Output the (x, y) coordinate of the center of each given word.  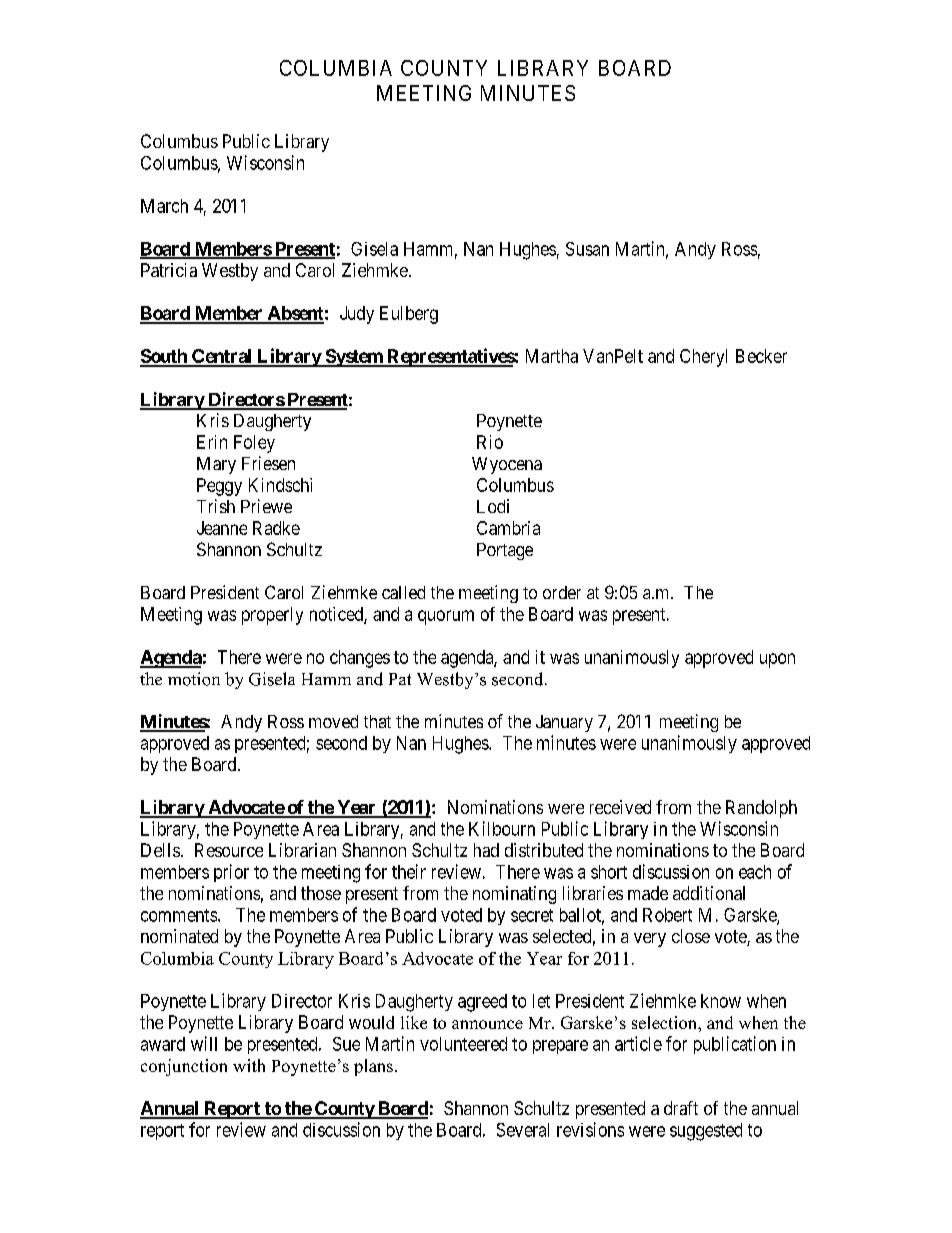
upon (777, 660)
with (249, 1065)
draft (681, 1108)
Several (523, 1130)
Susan (587, 249)
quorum (446, 617)
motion (194, 679)
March (164, 206)
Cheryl (703, 358)
